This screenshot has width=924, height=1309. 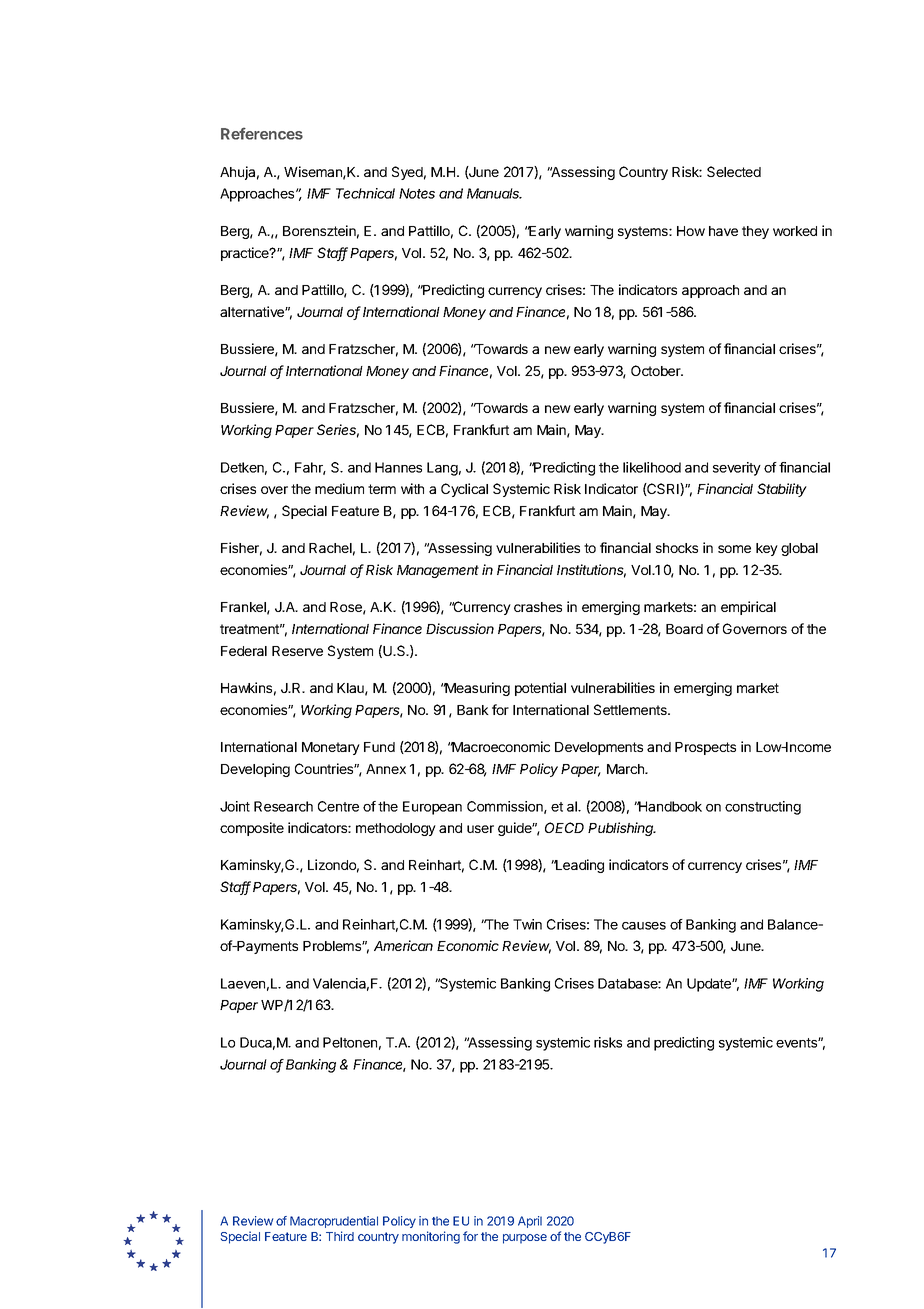 What do you see at coordinates (494, 193) in the screenshot?
I see `Manuals` at bounding box center [494, 193].
